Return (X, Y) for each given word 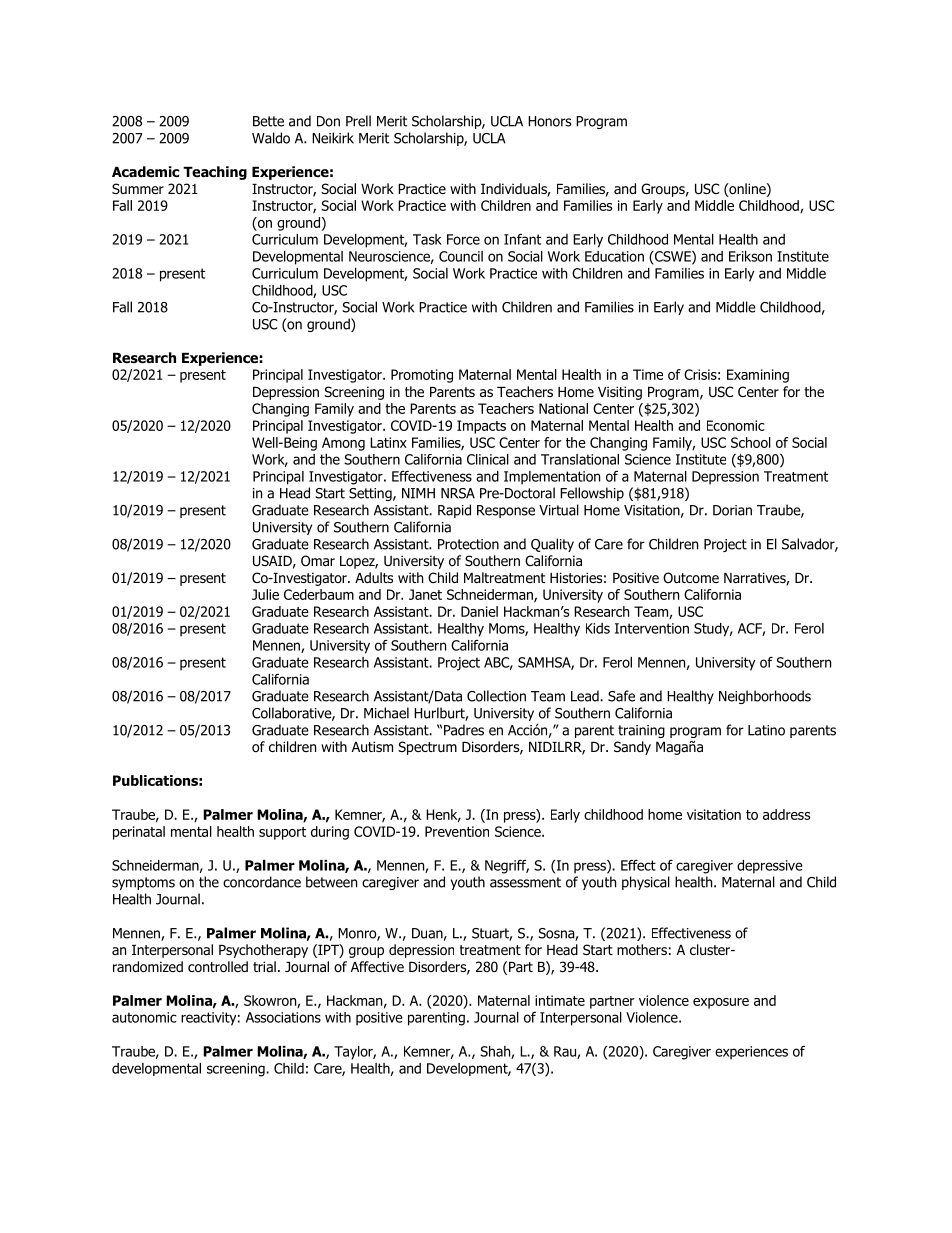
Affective (377, 966)
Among (343, 444)
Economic (736, 425)
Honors (549, 121)
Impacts (481, 427)
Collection (496, 696)
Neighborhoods (765, 697)
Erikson (750, 256)
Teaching (215, 173)
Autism (372, 746)
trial (264, 966)
